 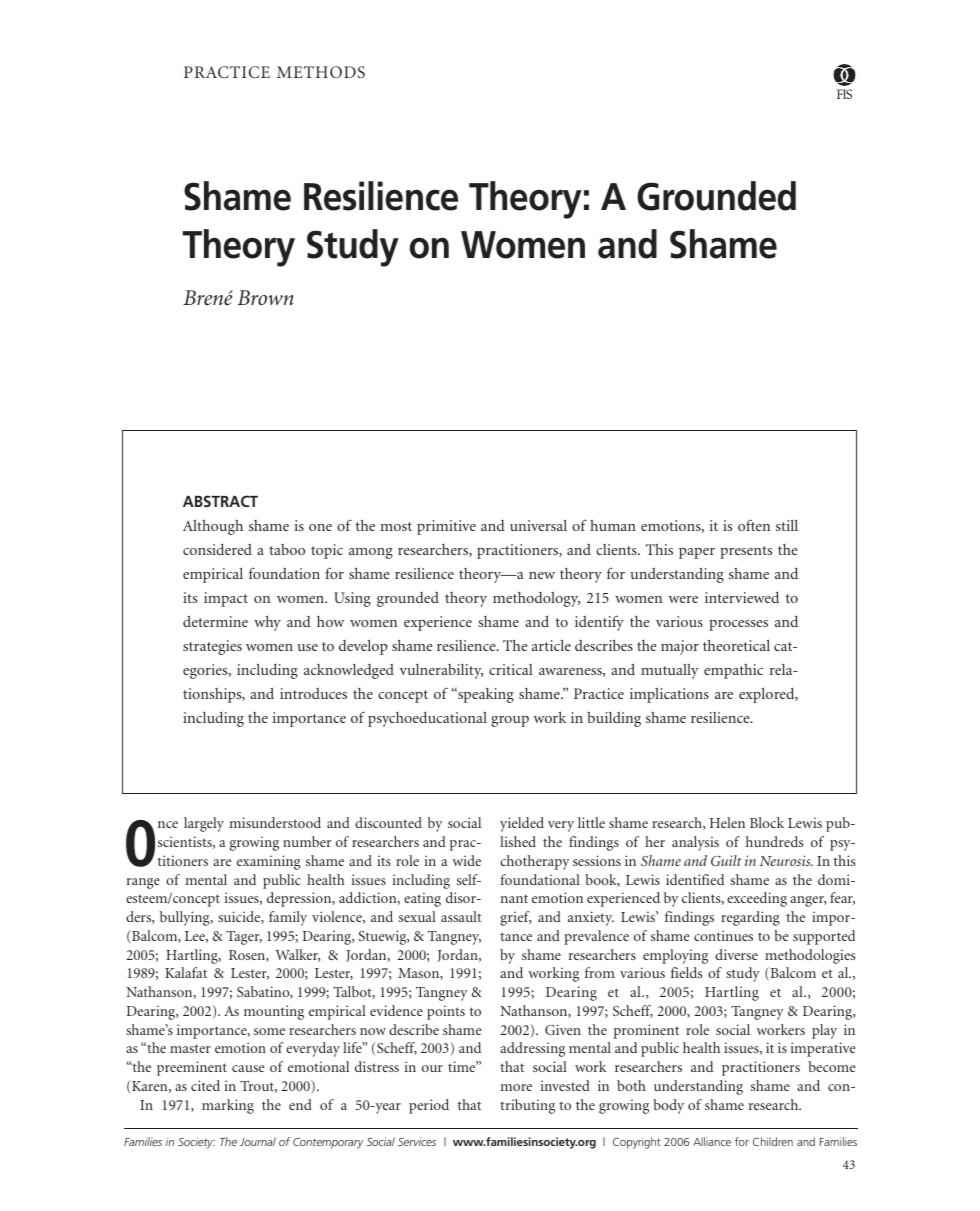 What do you see at coordinates (742, 597) in the page?
I see `interviewed` at bounding box center [742, 597].
